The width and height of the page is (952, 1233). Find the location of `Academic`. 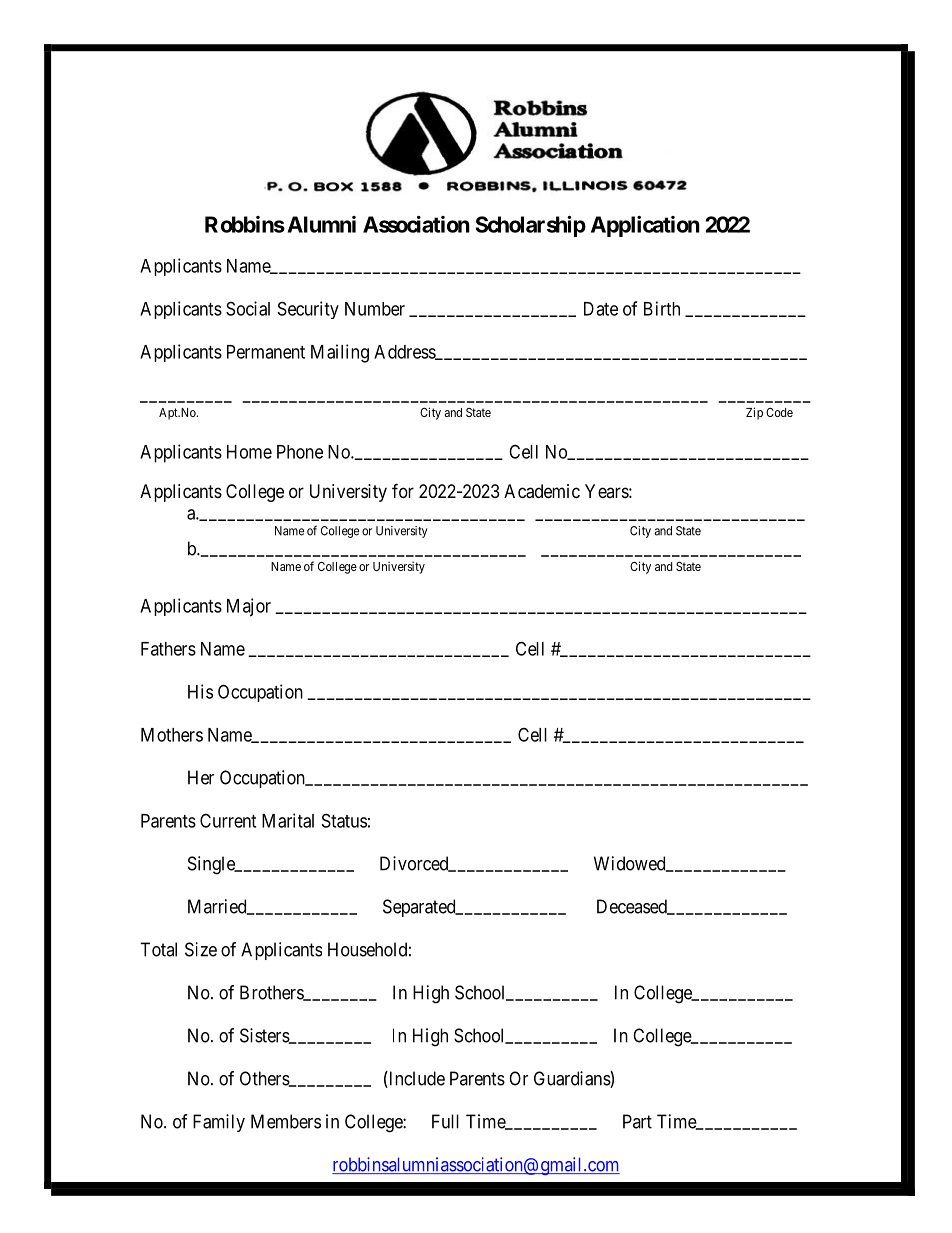

Academic is located at coordinates (542, 491).
